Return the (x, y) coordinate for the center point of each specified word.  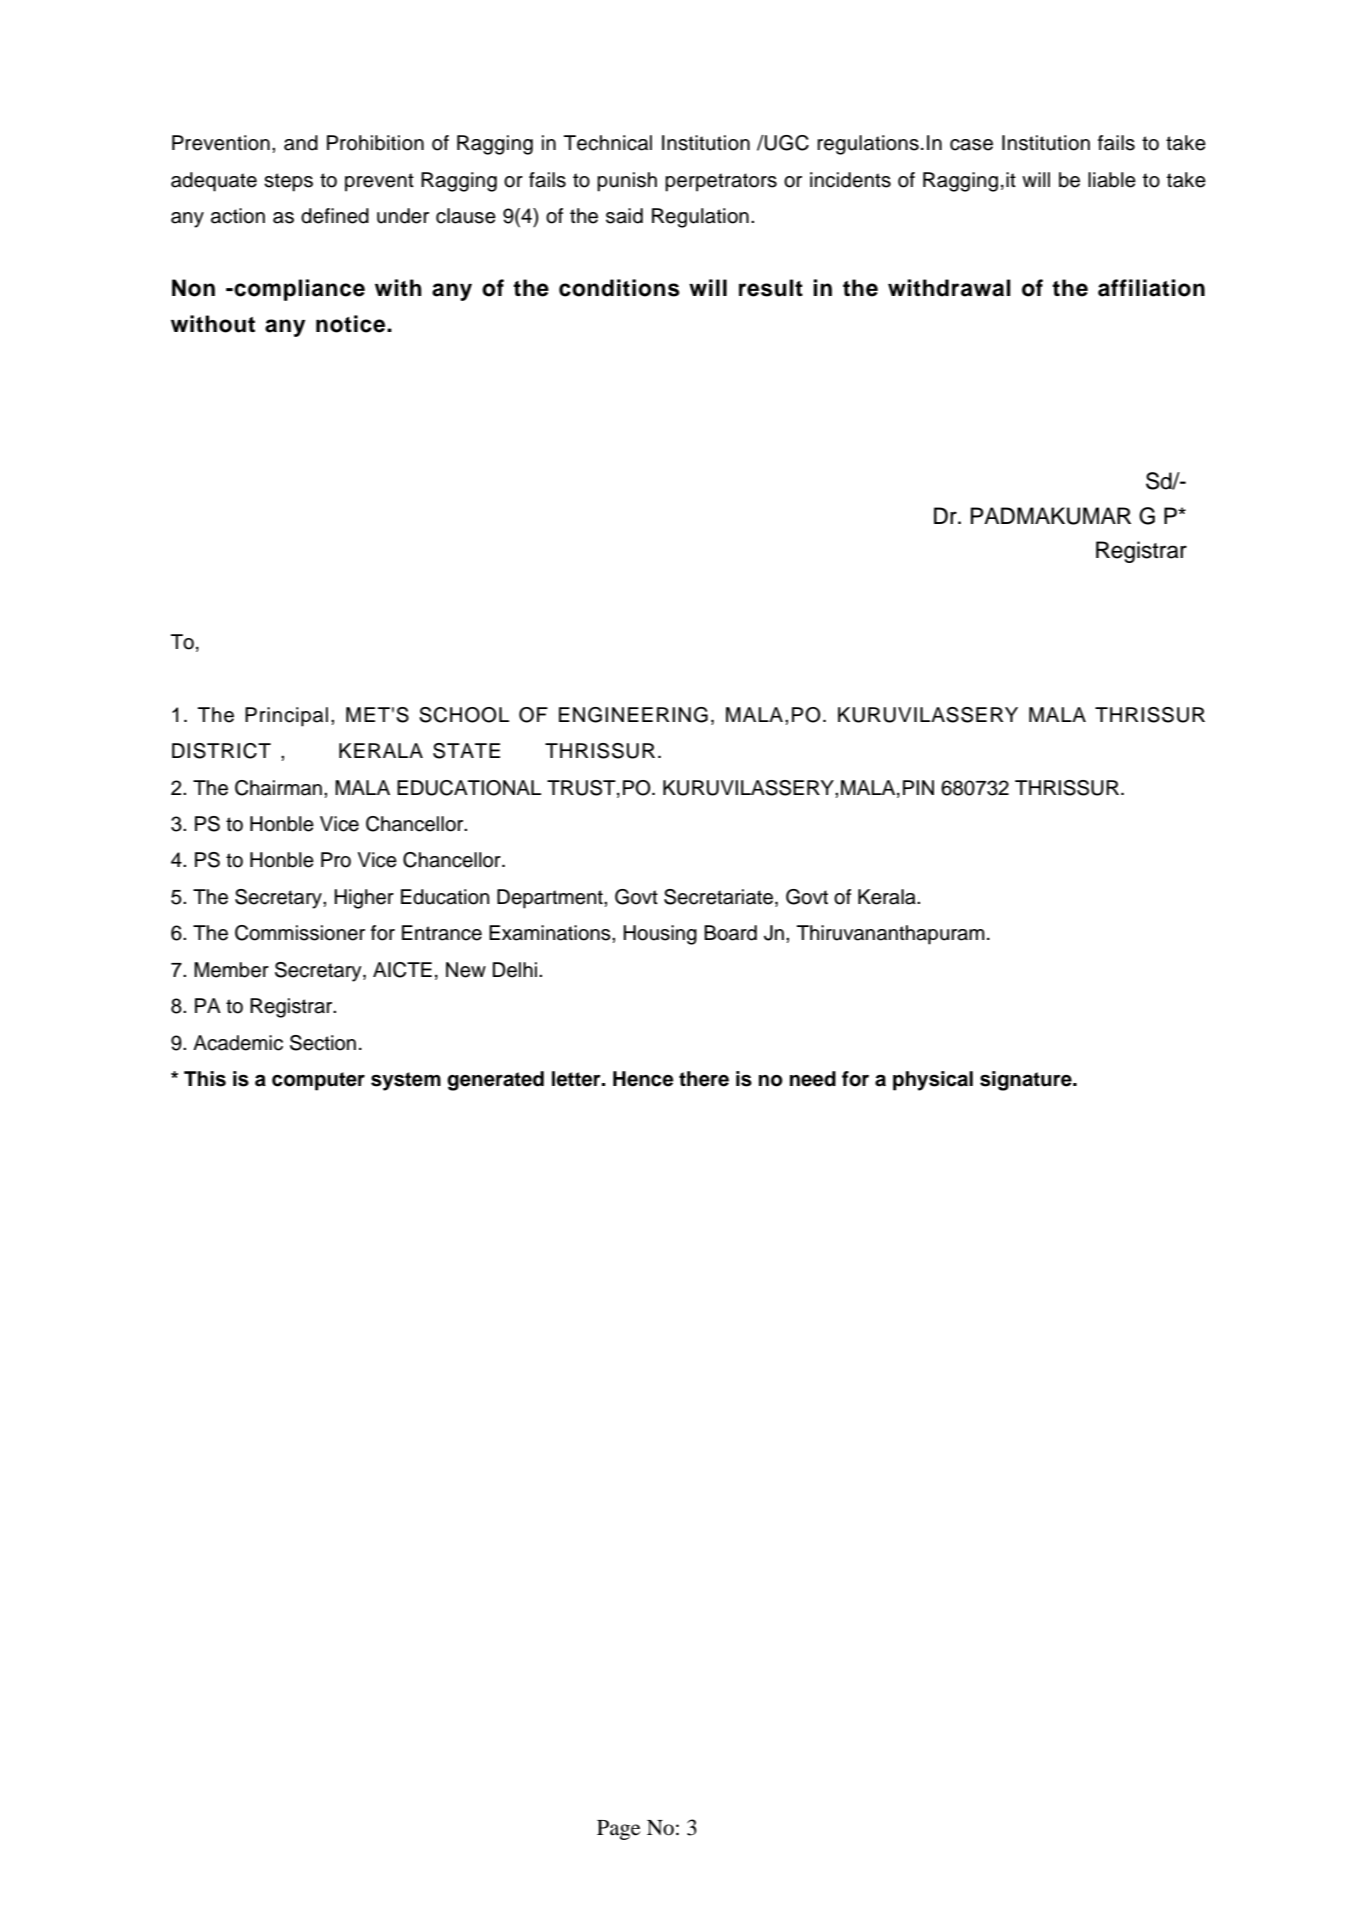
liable (1112, 180)
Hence (643, 1079)
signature (1027, 1081)
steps (288, 182)
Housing (660, 935)
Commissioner (300, 933)
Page (618, 1830)
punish (627, 182)
